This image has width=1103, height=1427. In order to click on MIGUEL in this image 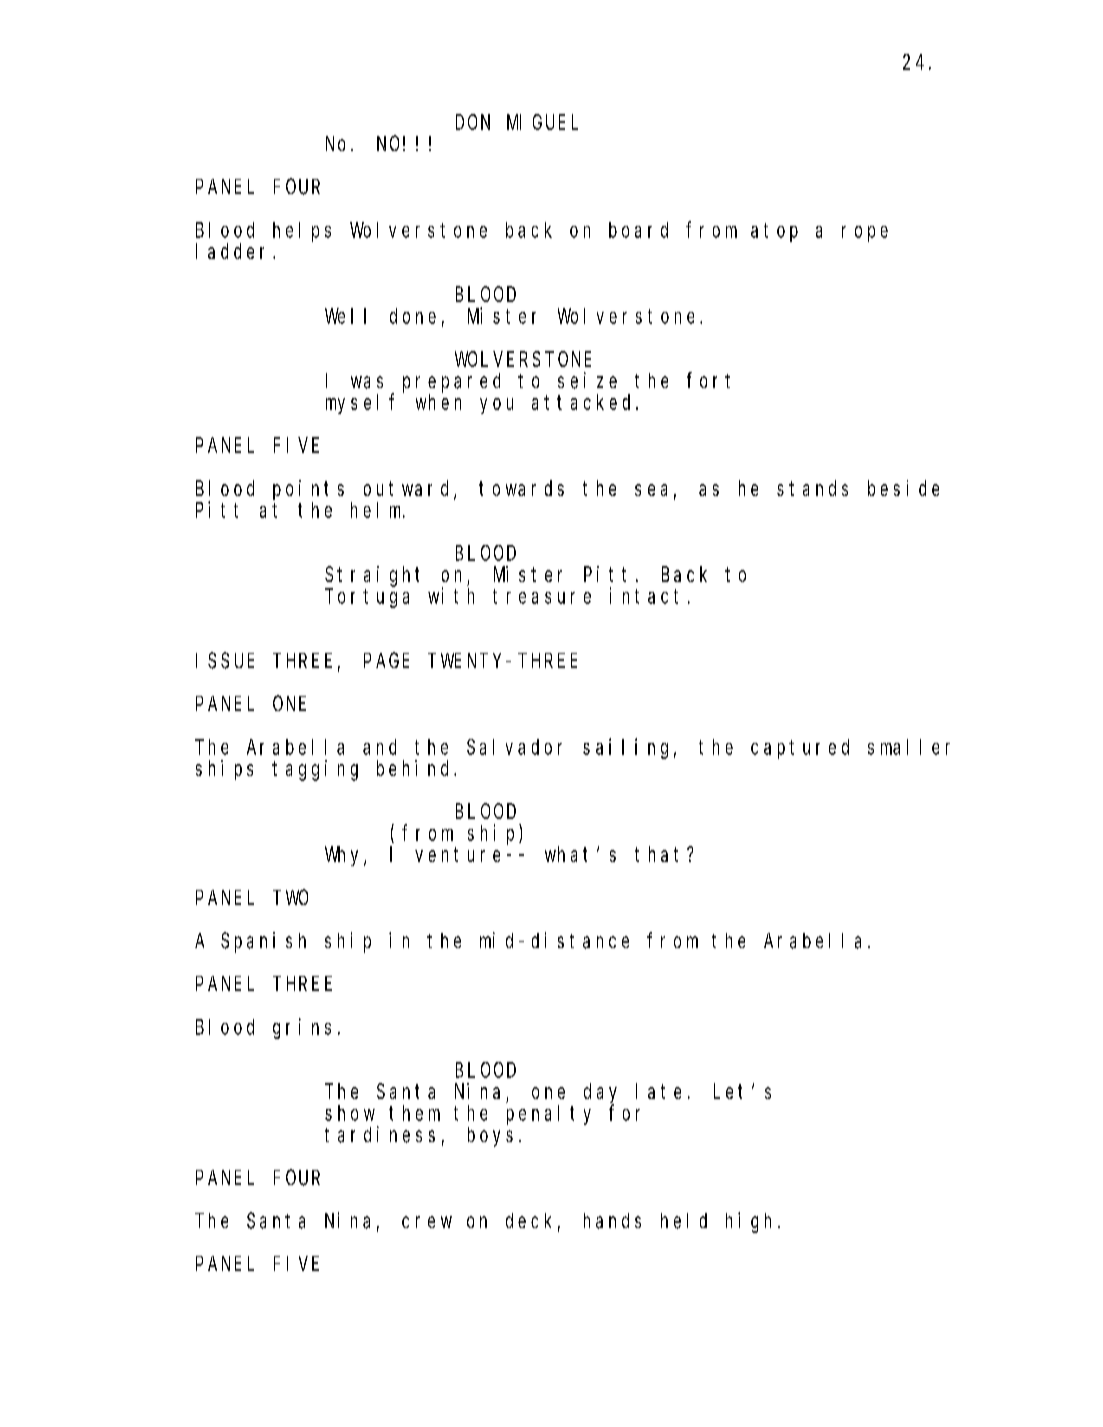, I will do `click(542, 122)`.
